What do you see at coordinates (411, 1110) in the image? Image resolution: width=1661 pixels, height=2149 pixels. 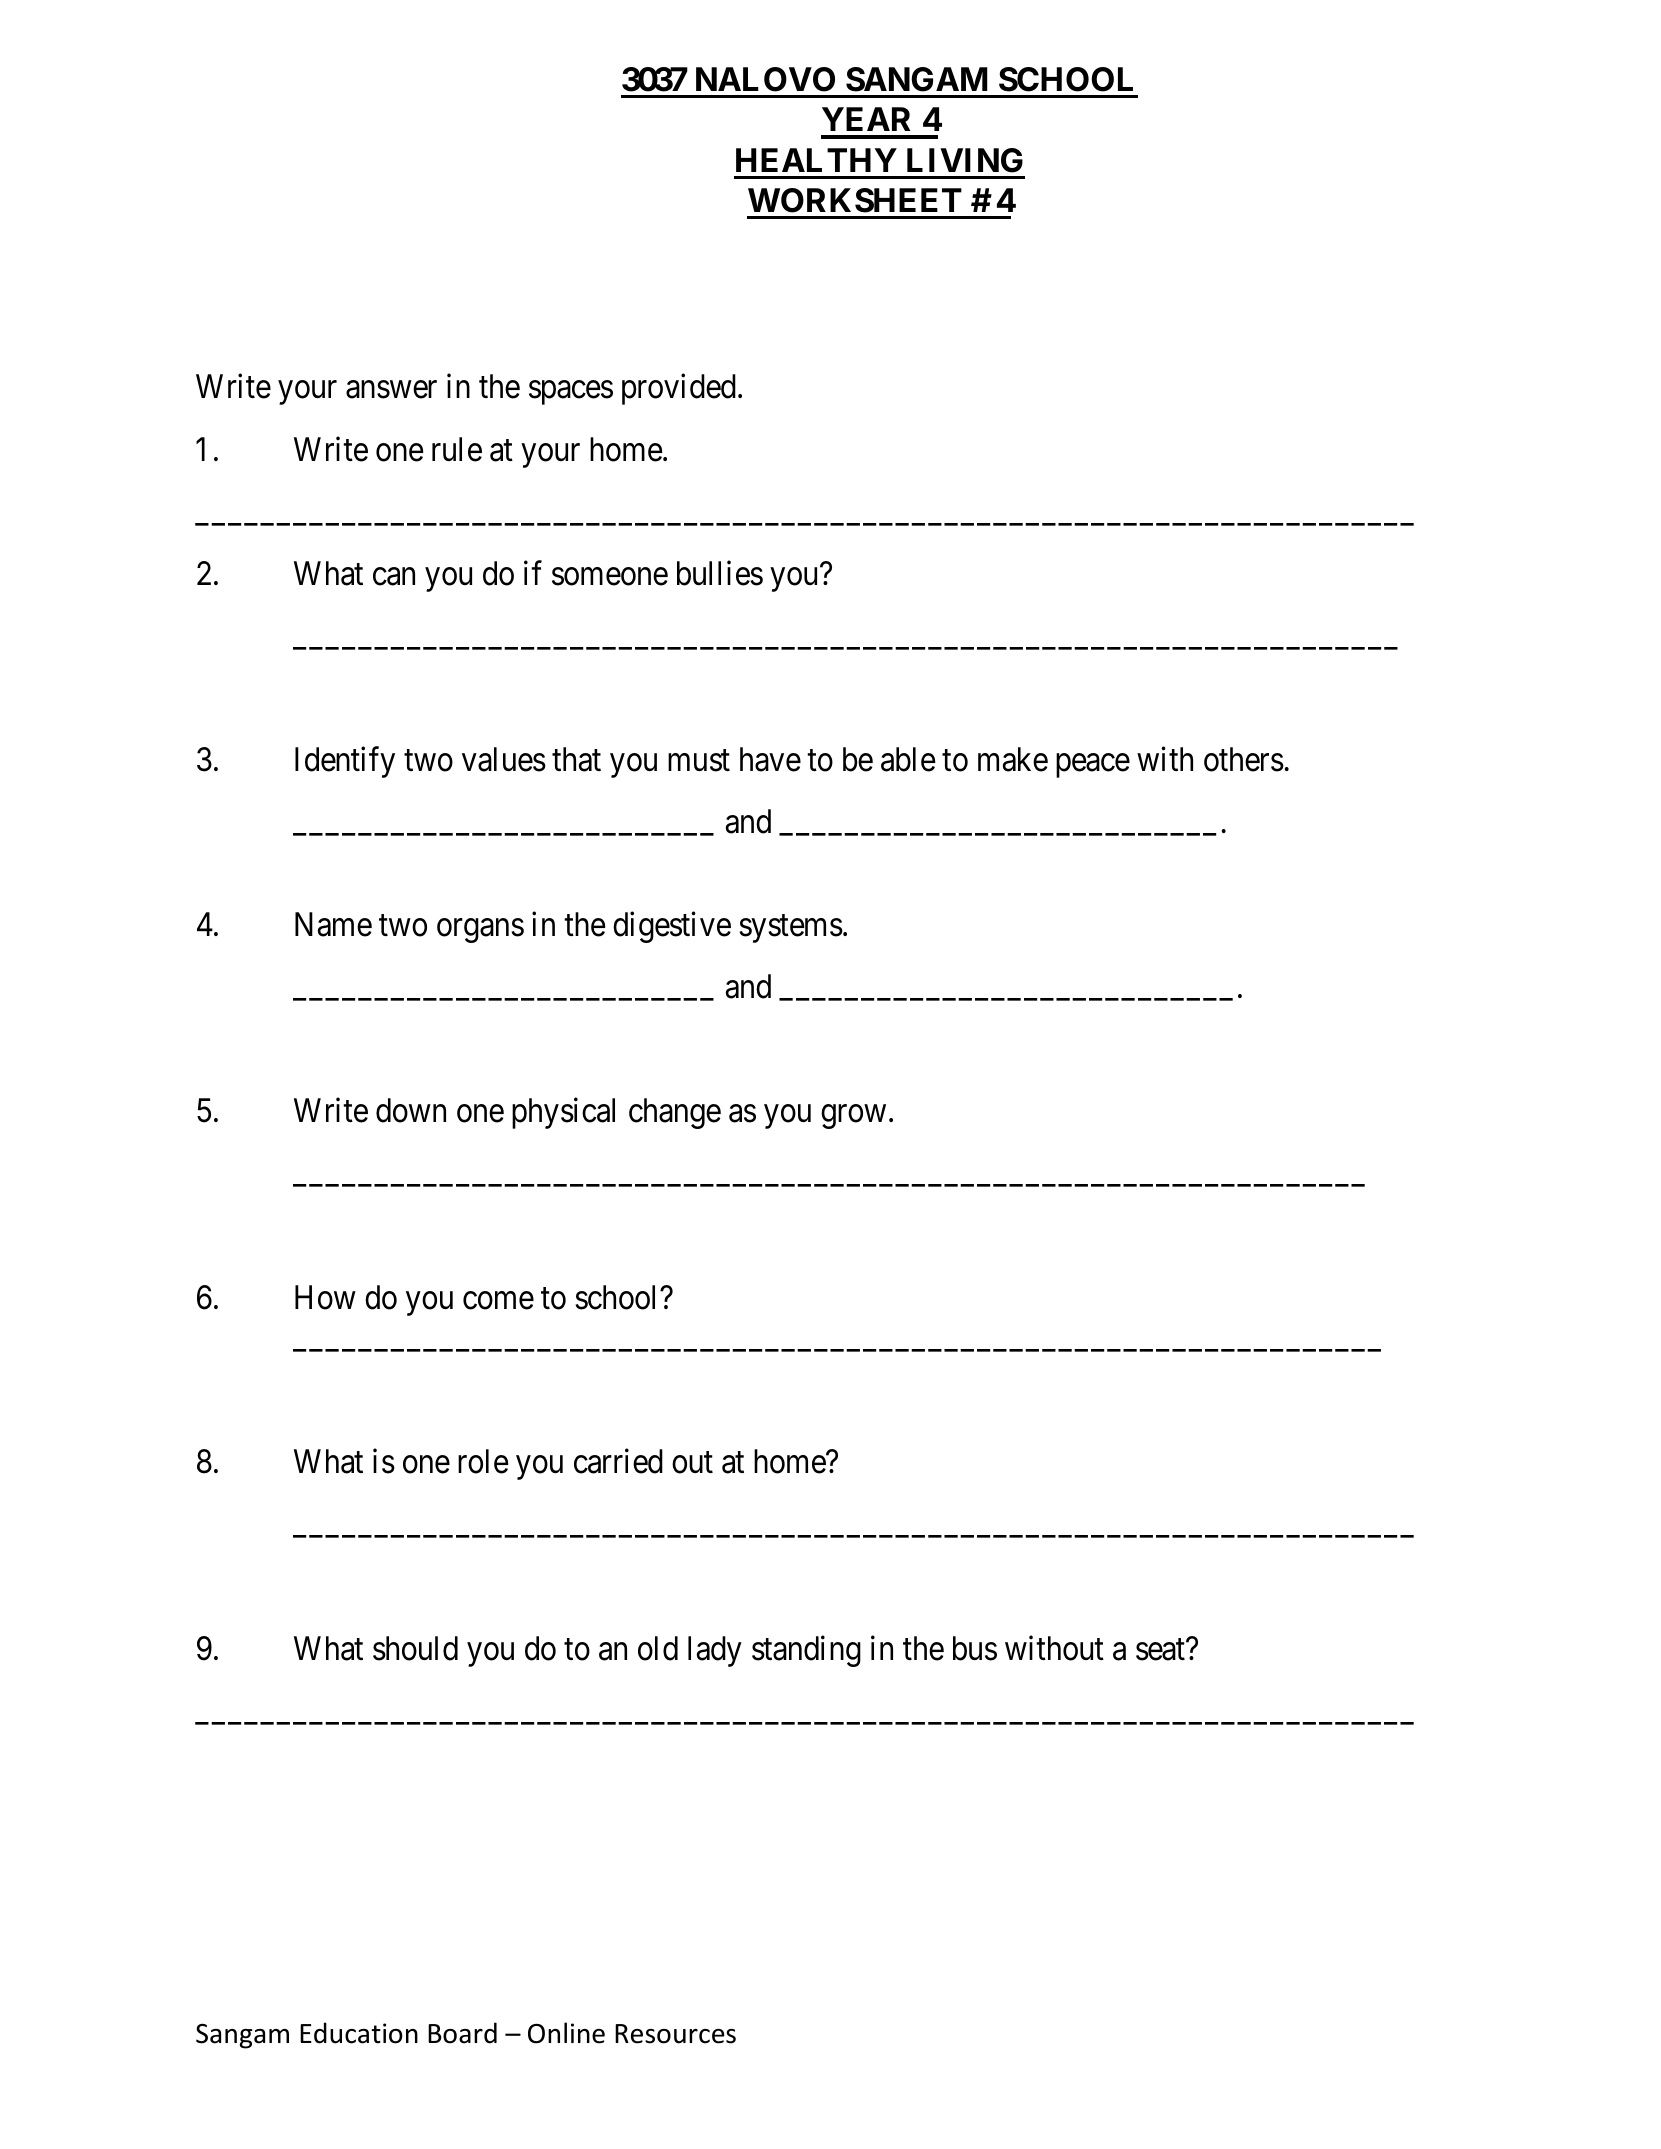 I see `down` at bounding box center [411, 1110].
